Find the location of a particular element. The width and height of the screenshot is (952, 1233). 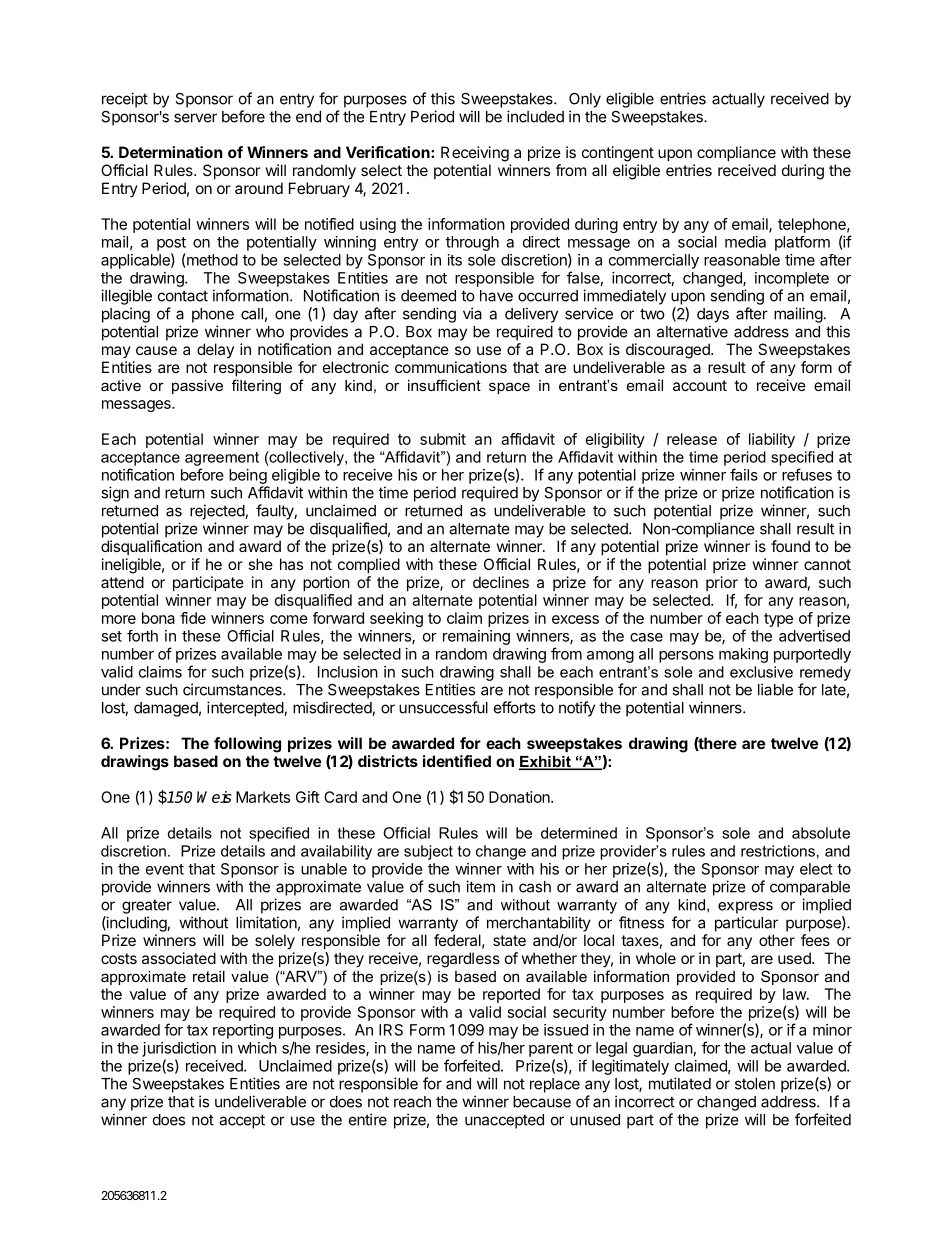

Receiving is located at coordinates (475, 154).
